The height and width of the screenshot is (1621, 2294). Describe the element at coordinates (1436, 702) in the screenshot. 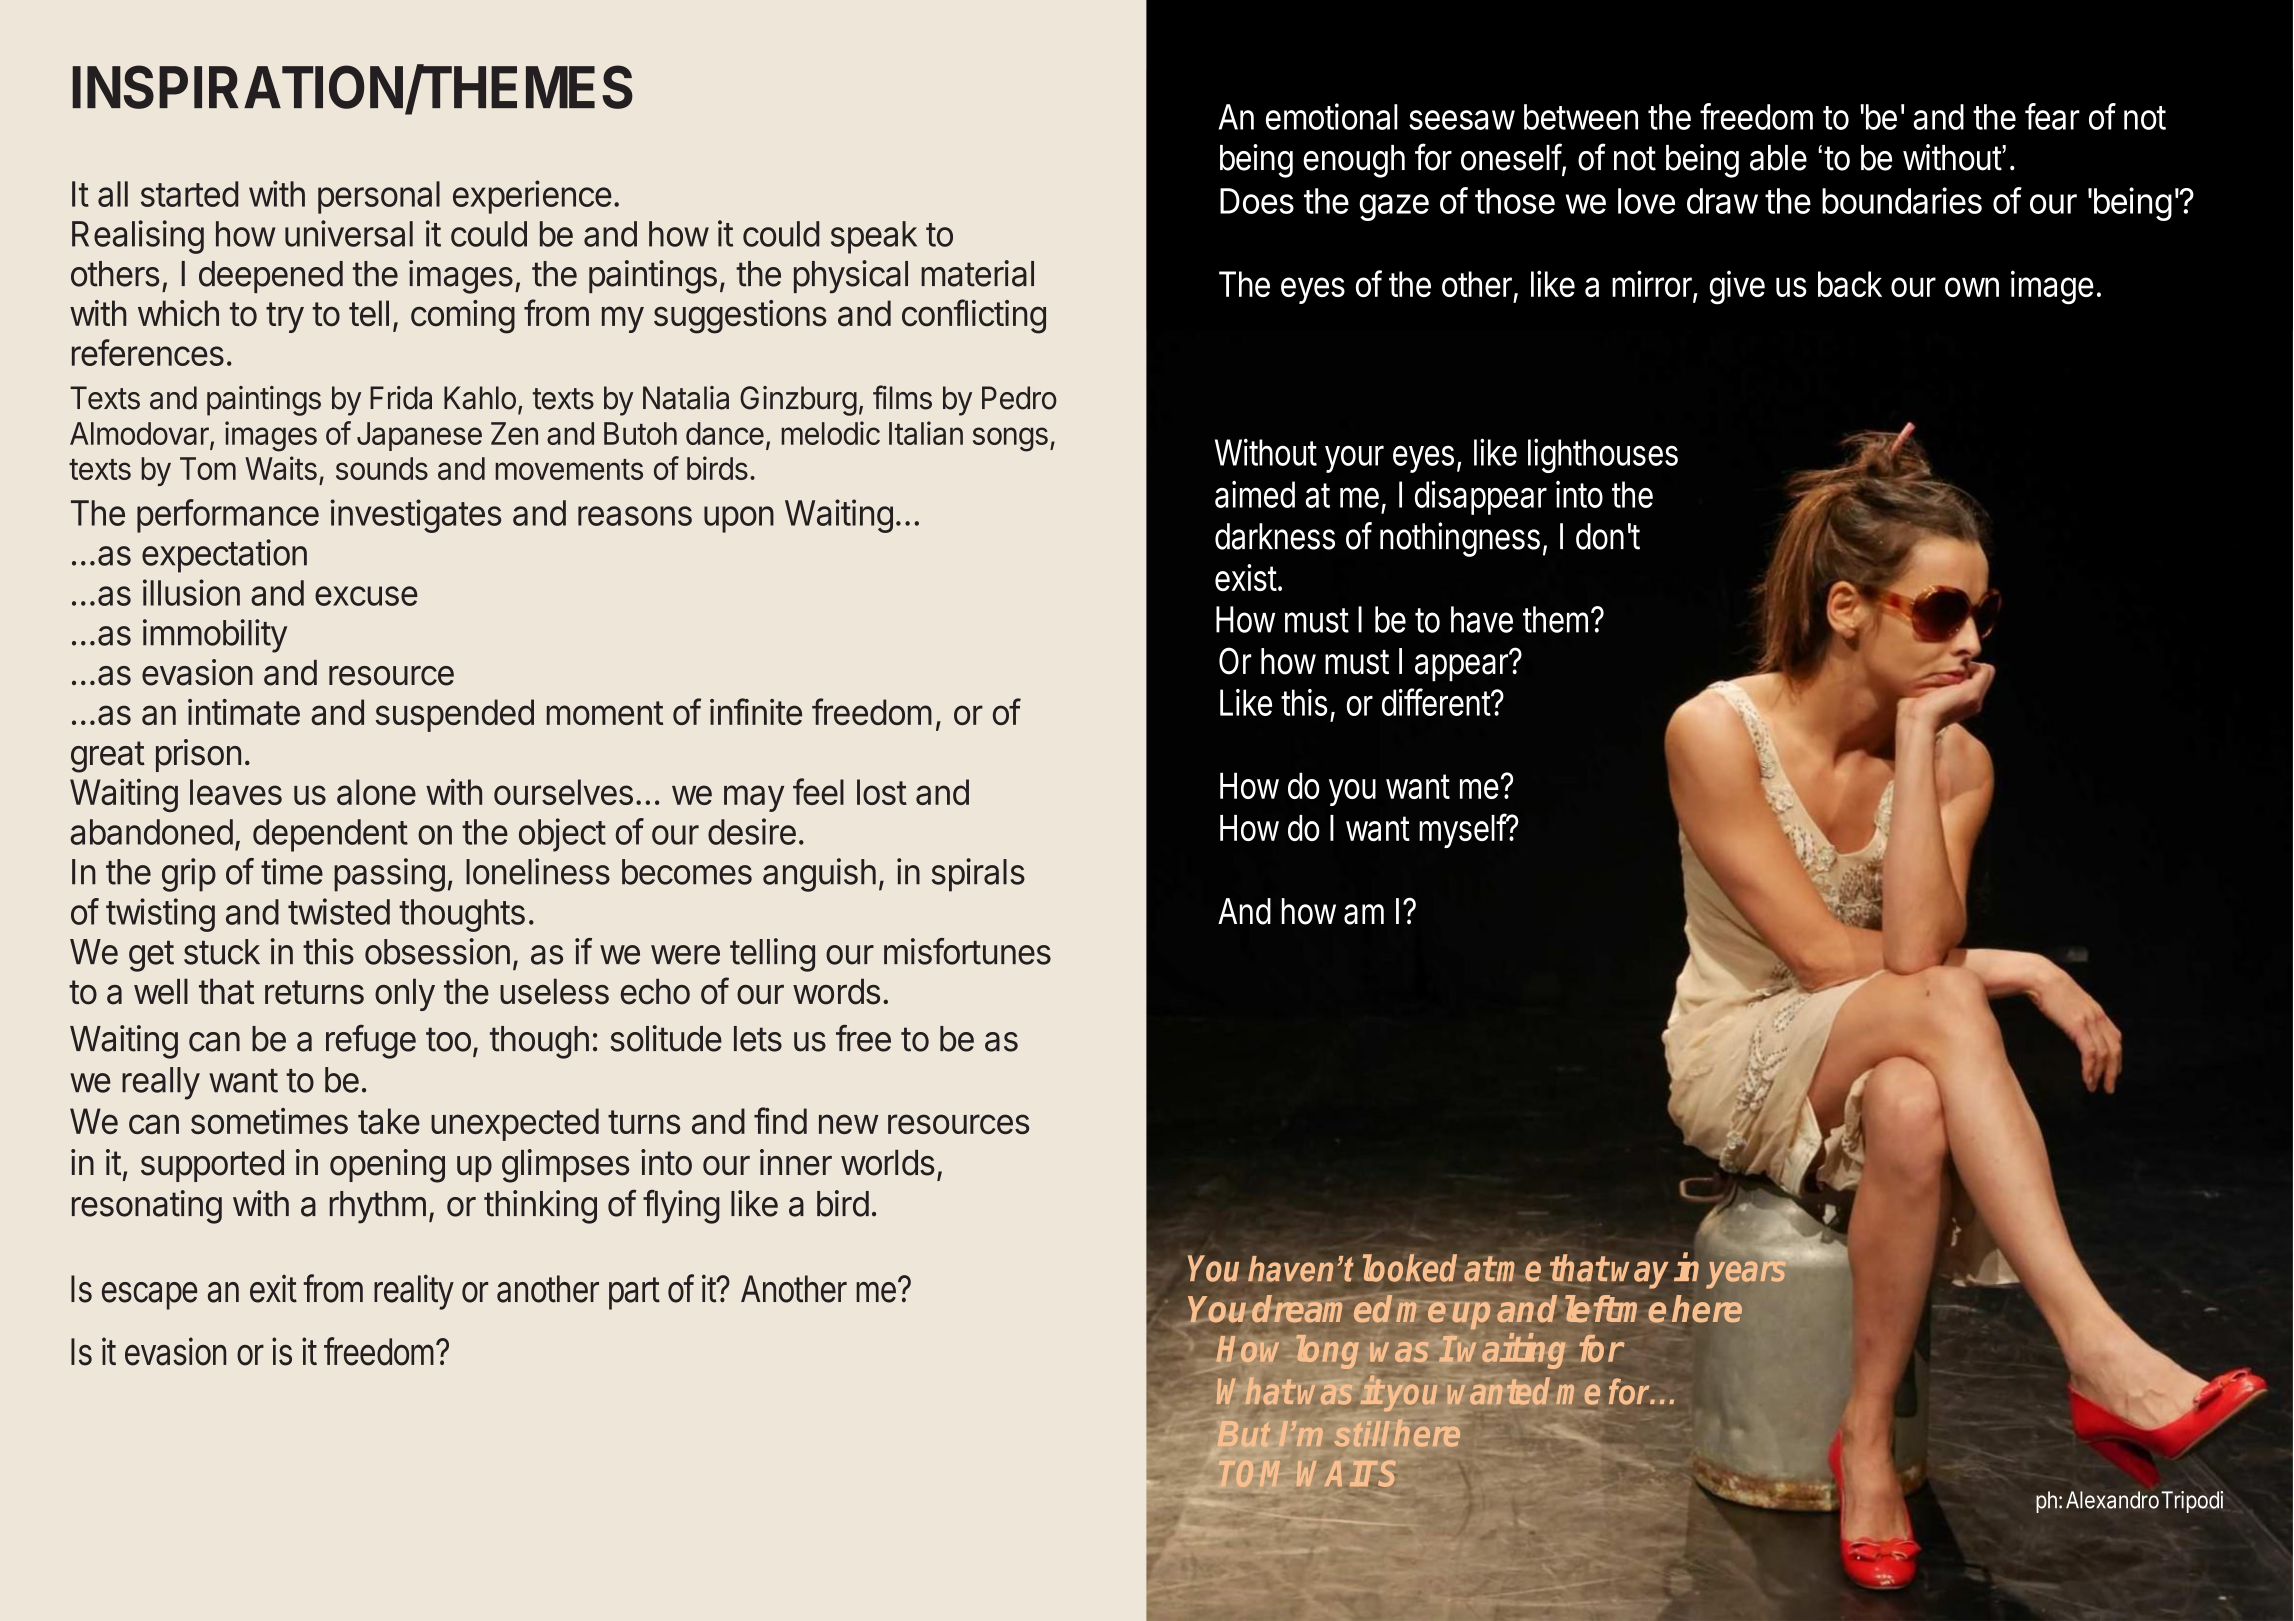

I see `different` at that location.
